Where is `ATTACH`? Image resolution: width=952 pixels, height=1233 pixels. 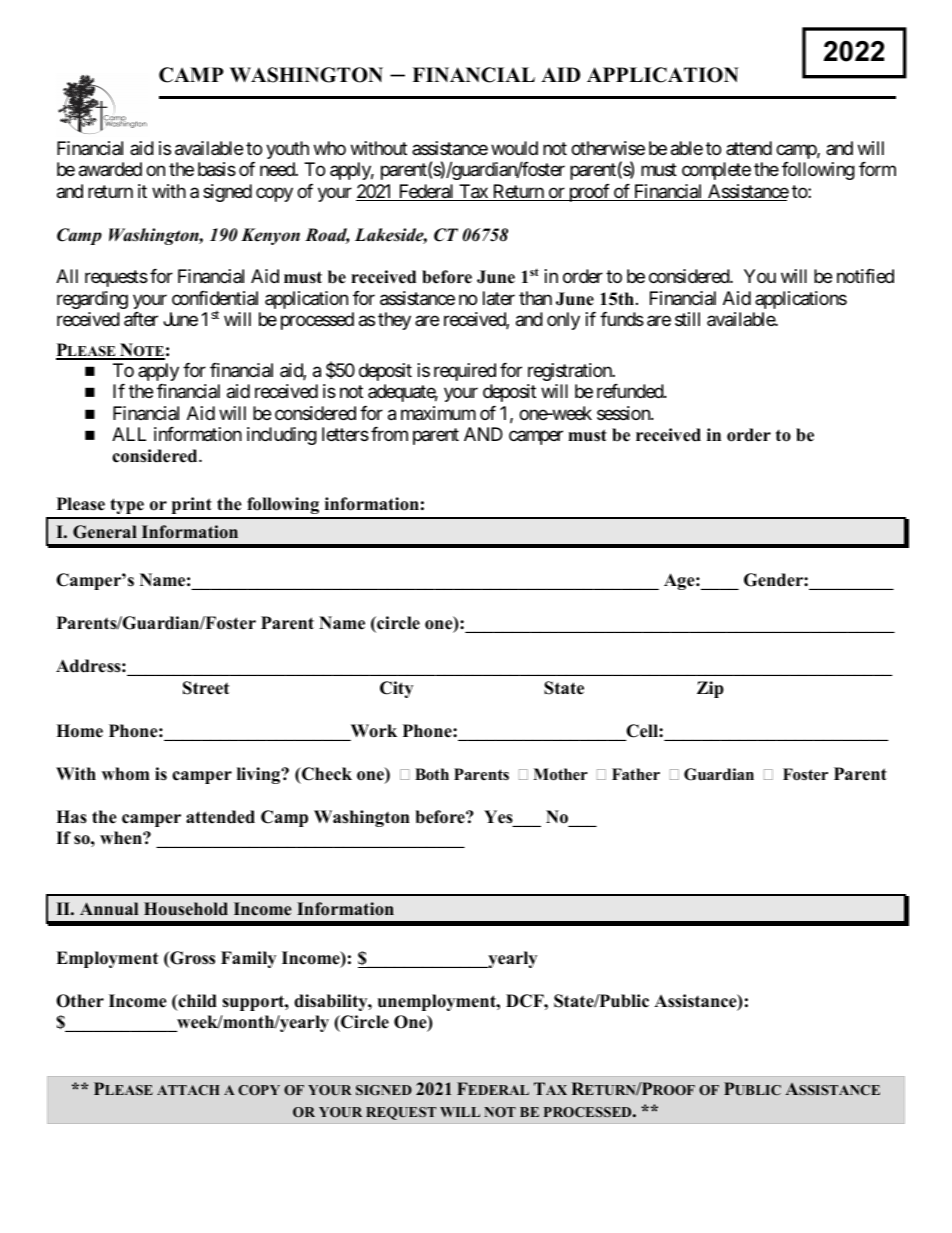 ATTACH is located at coordinates (188, 1090).
